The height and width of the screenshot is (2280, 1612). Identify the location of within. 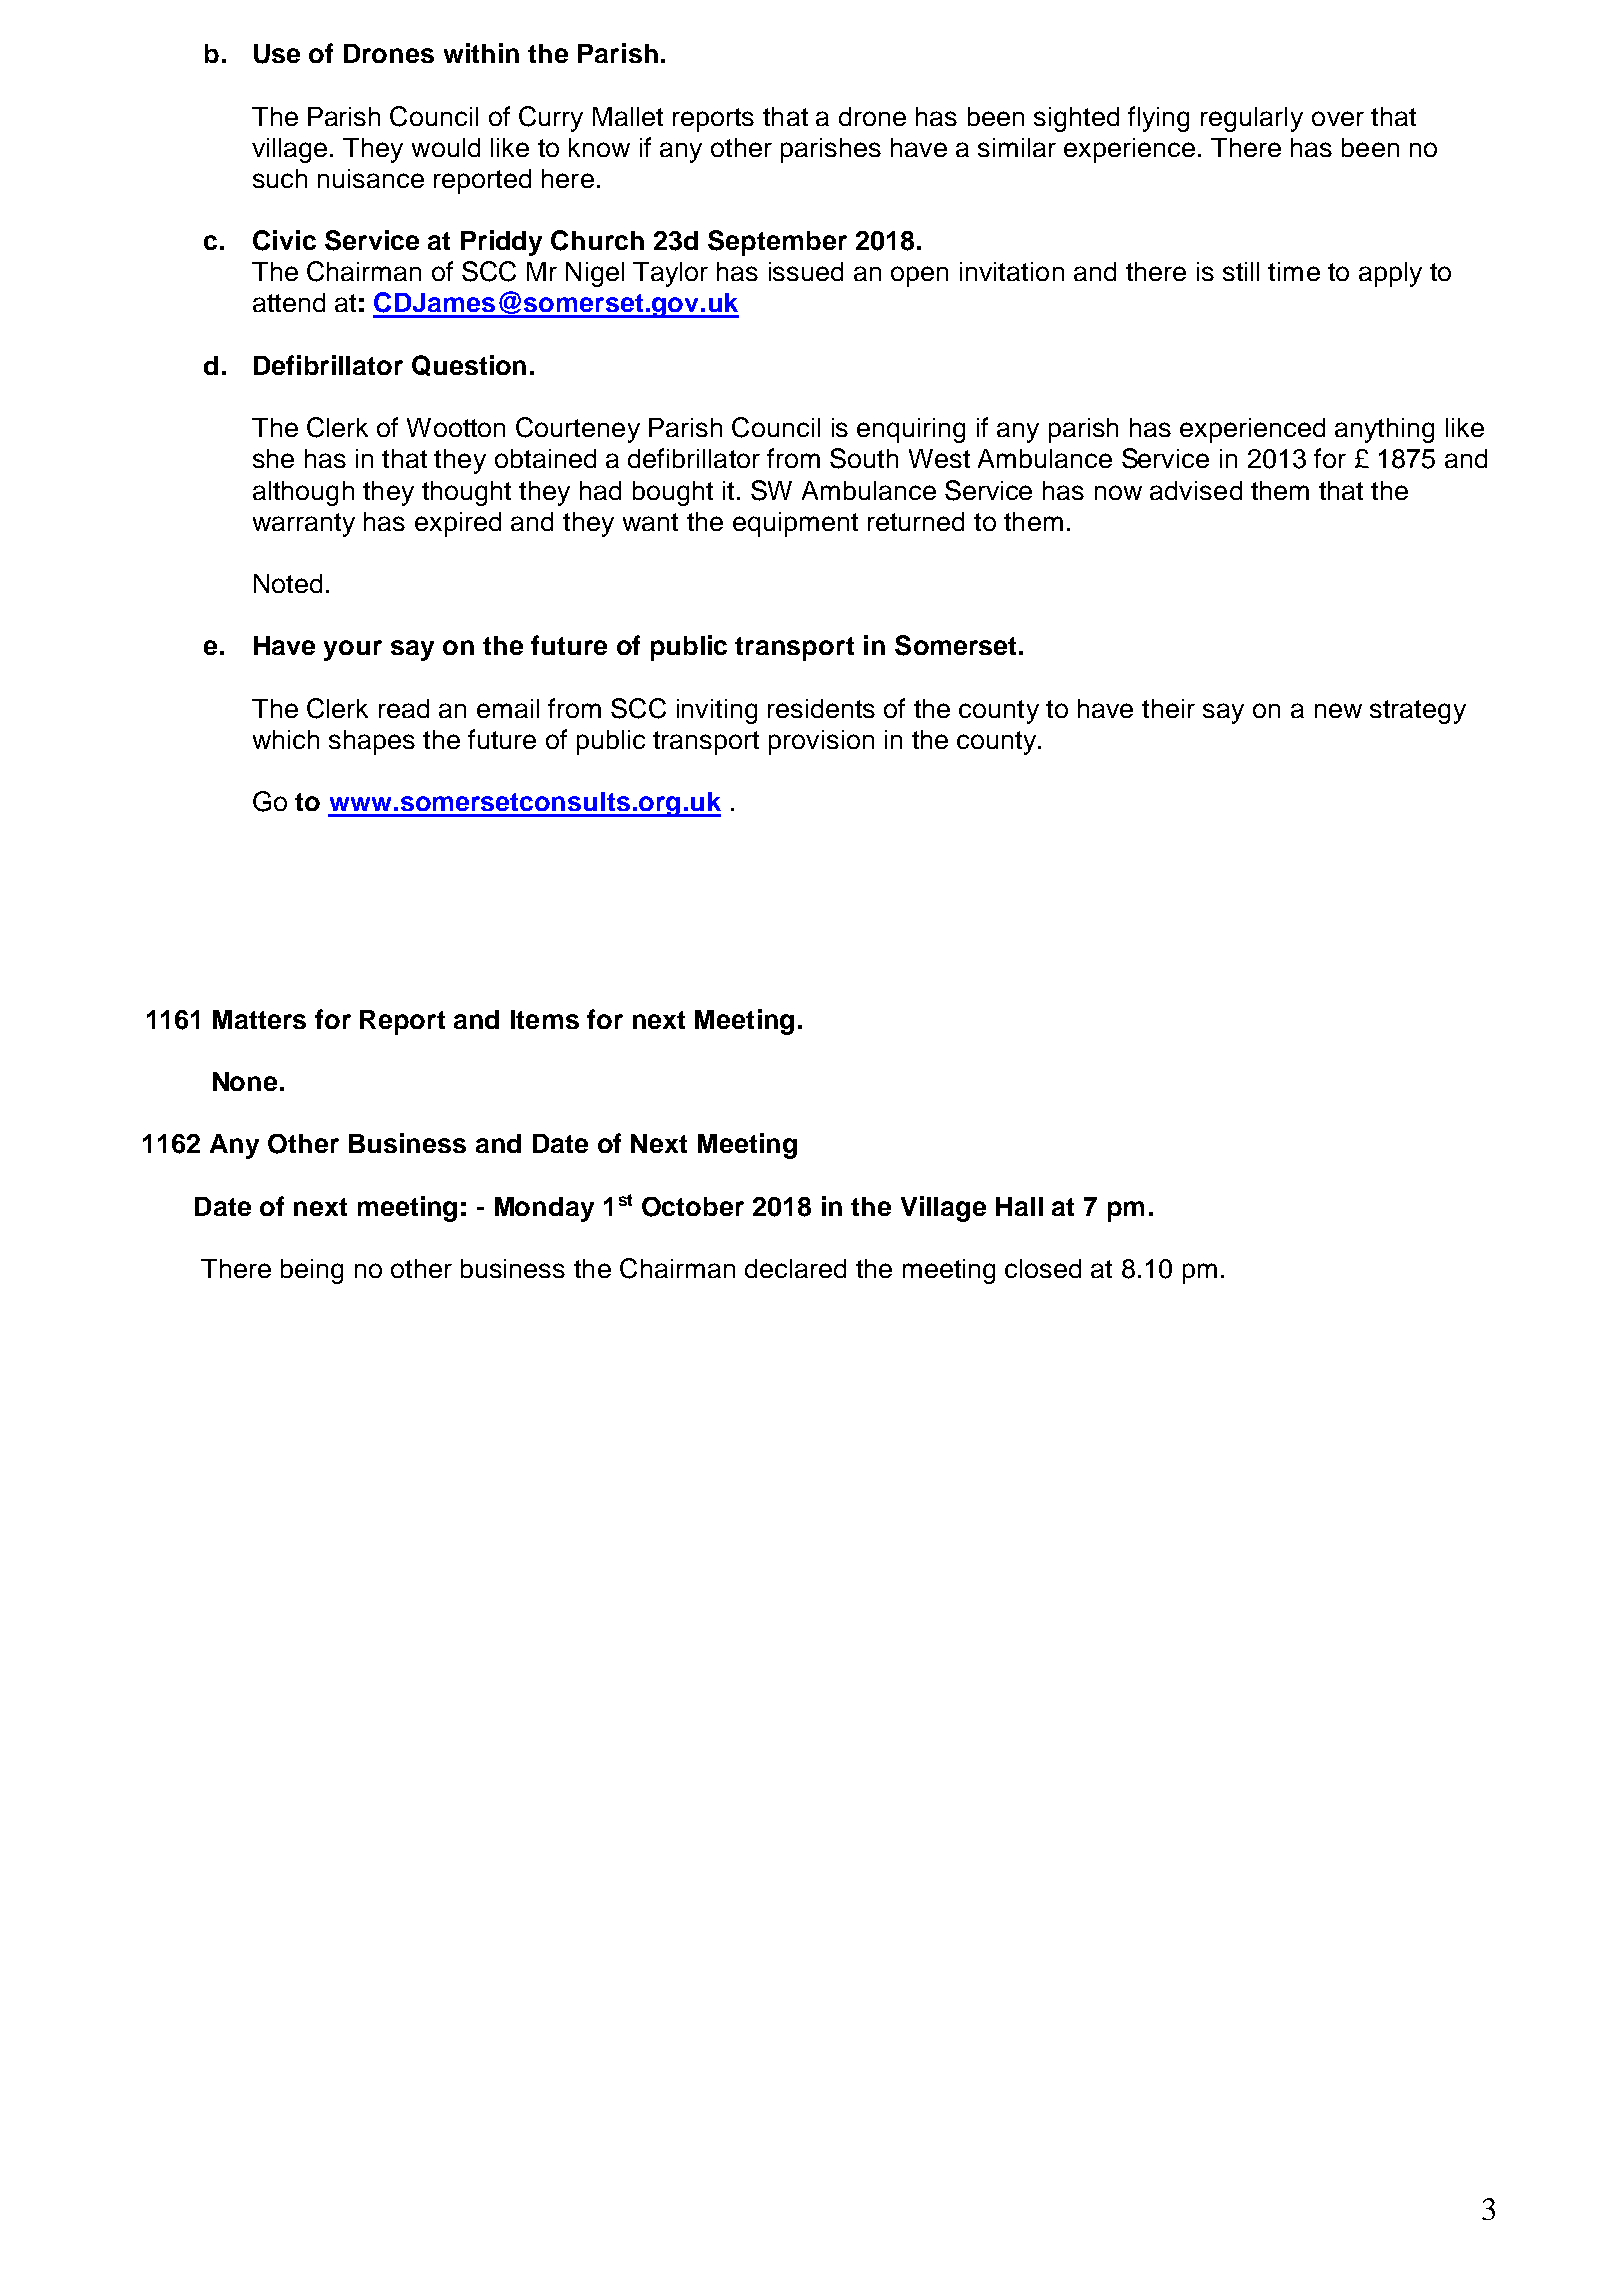
(481, 53).
